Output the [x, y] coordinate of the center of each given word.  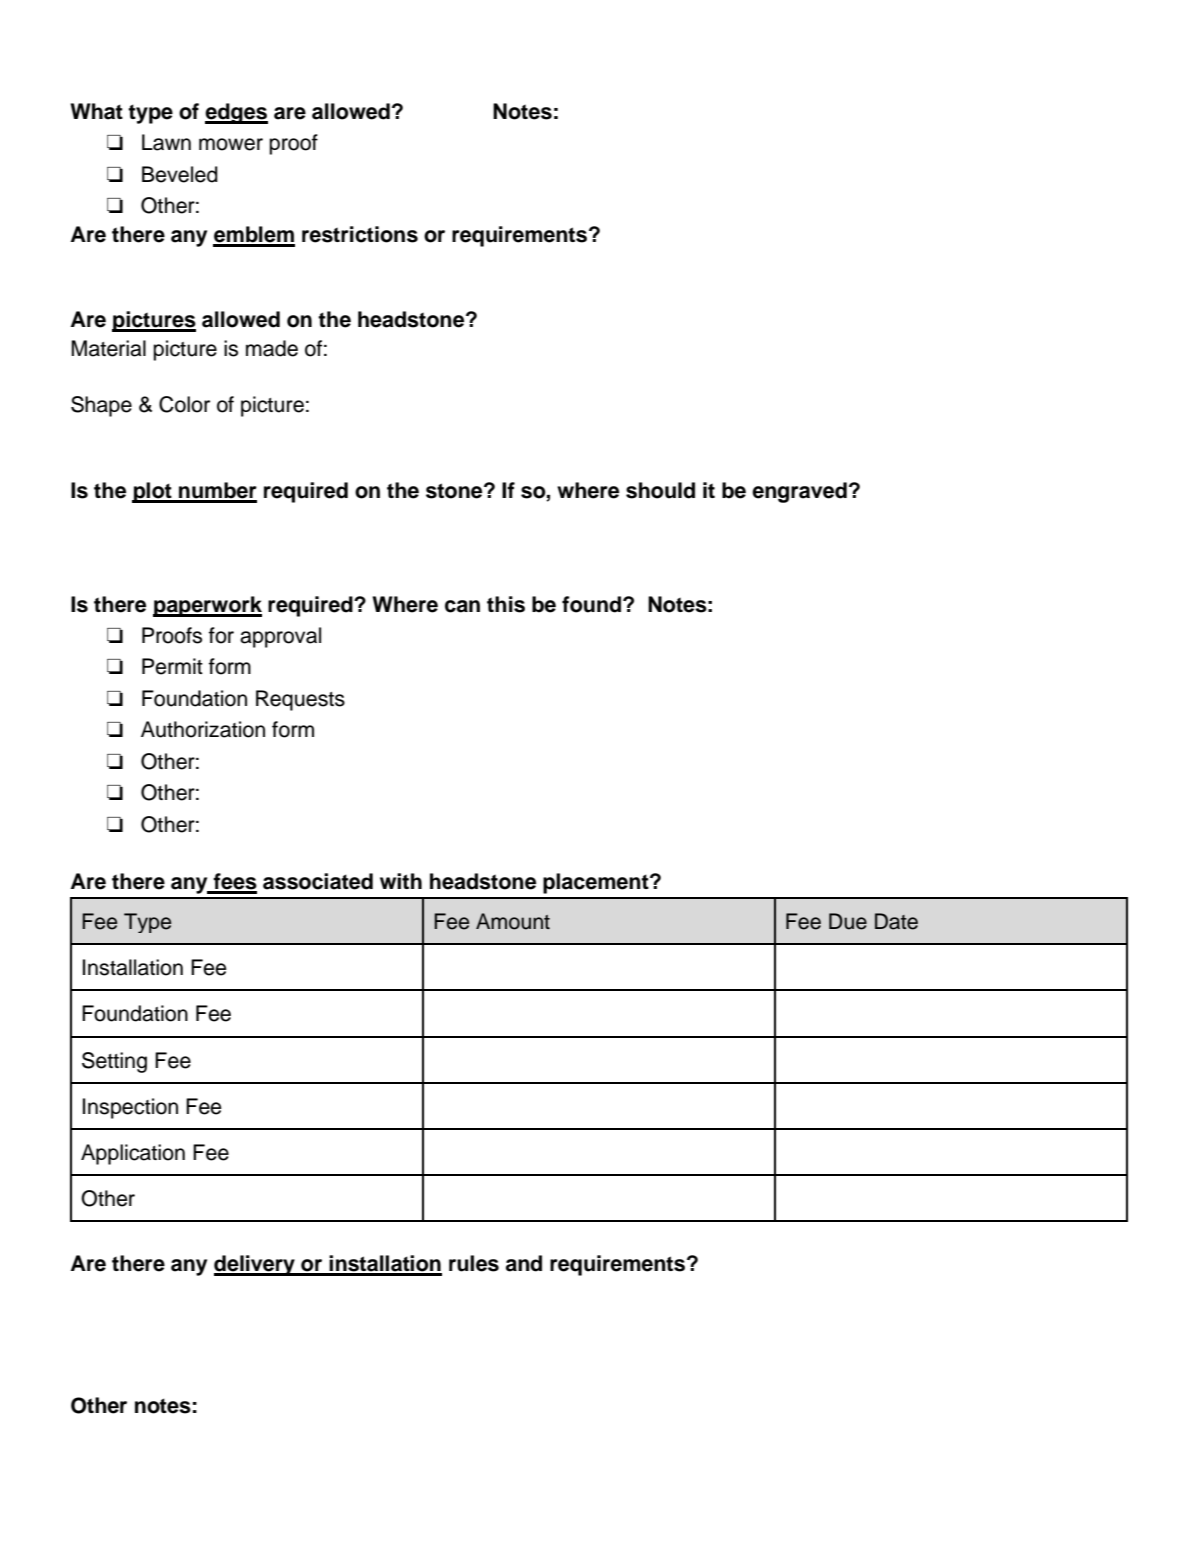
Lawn [166, 142]
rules [474, 1263]
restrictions [360, 234]
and [524, 1263]
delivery [255, 1265]
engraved [799, 492]
